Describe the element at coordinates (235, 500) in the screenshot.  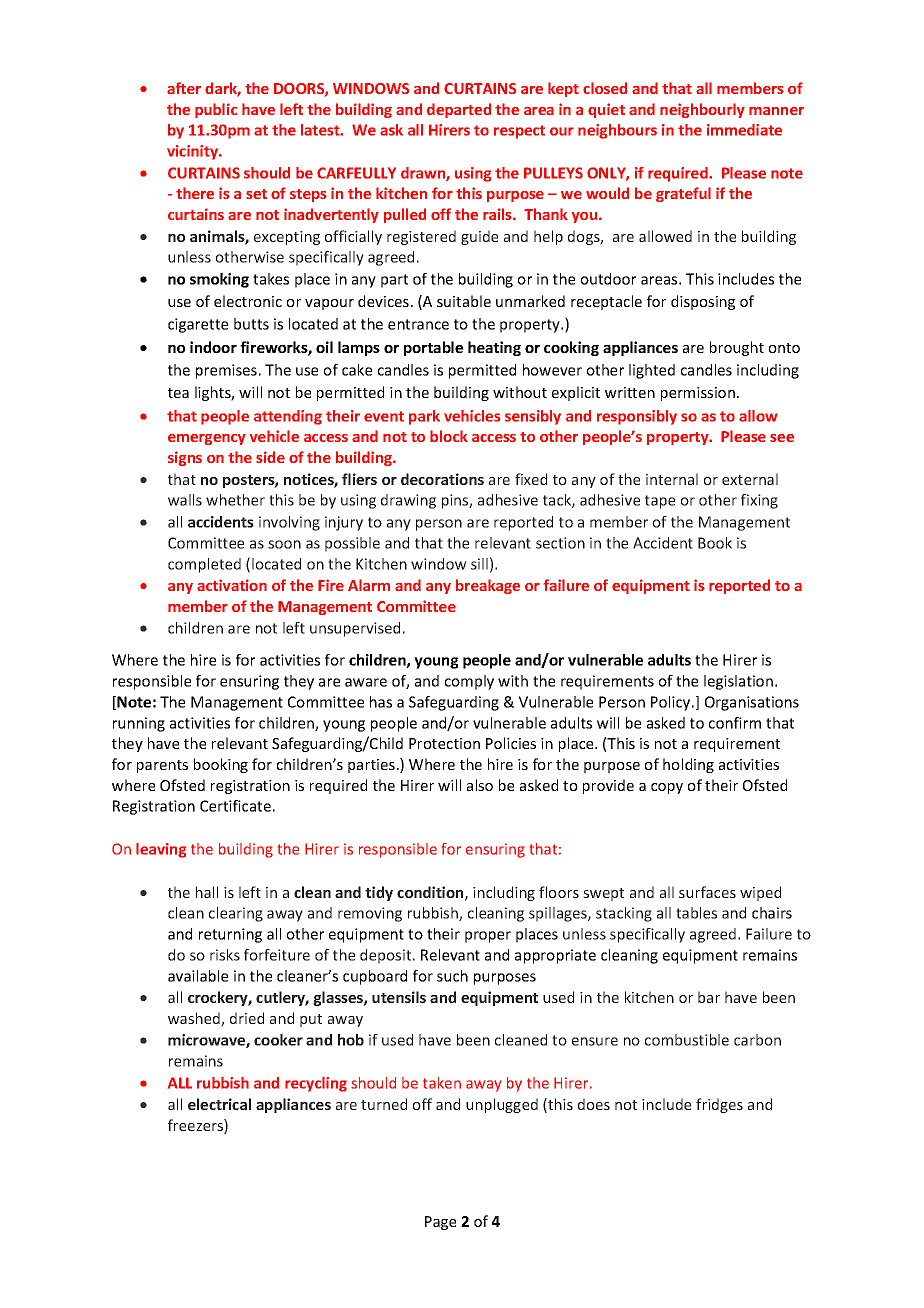
I see `whether` at that location.
